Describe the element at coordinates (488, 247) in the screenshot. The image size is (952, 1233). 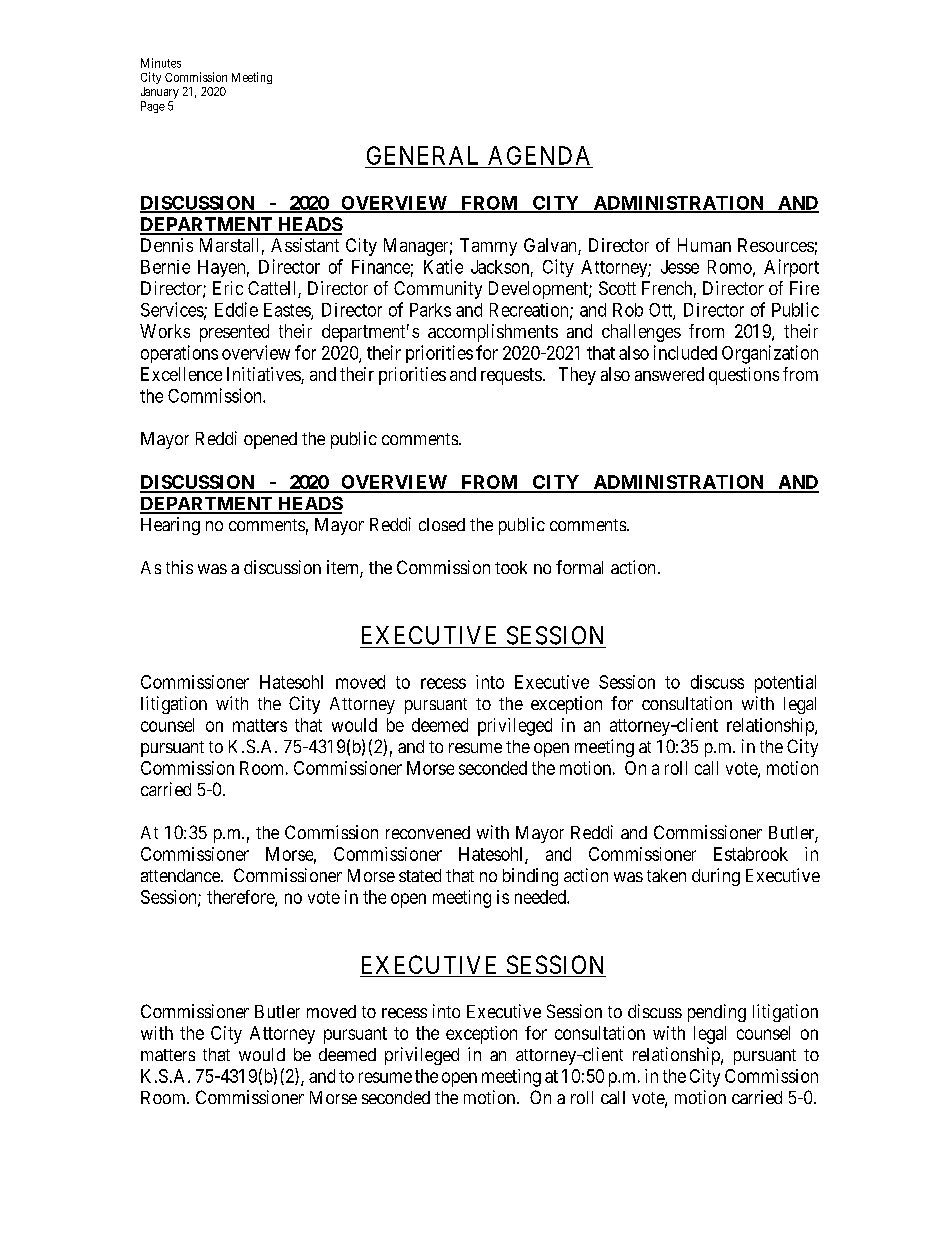
I see `Tammy` at that location.
